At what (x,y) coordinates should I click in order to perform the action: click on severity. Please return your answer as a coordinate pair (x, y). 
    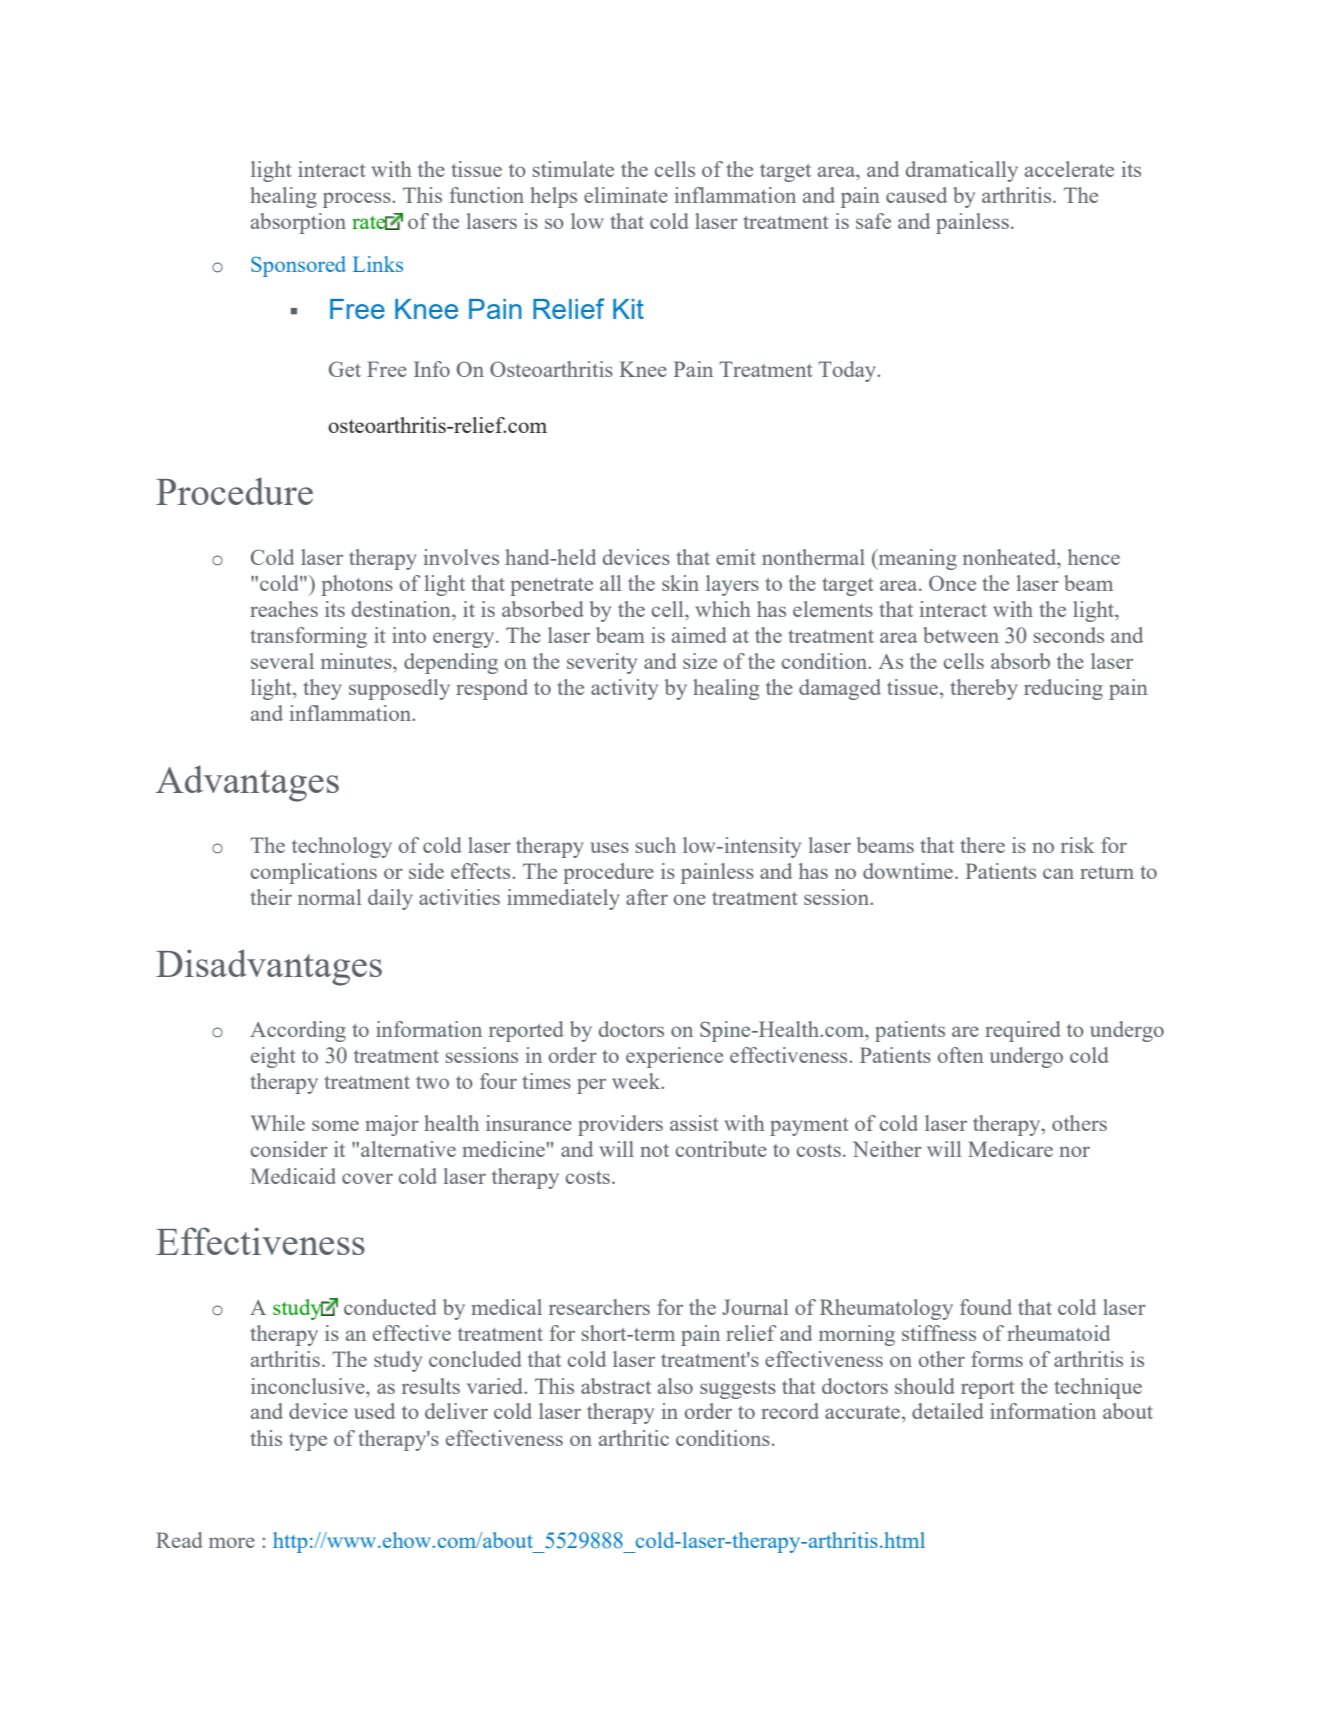
    Looking at the image, I should click on (602, 663).
